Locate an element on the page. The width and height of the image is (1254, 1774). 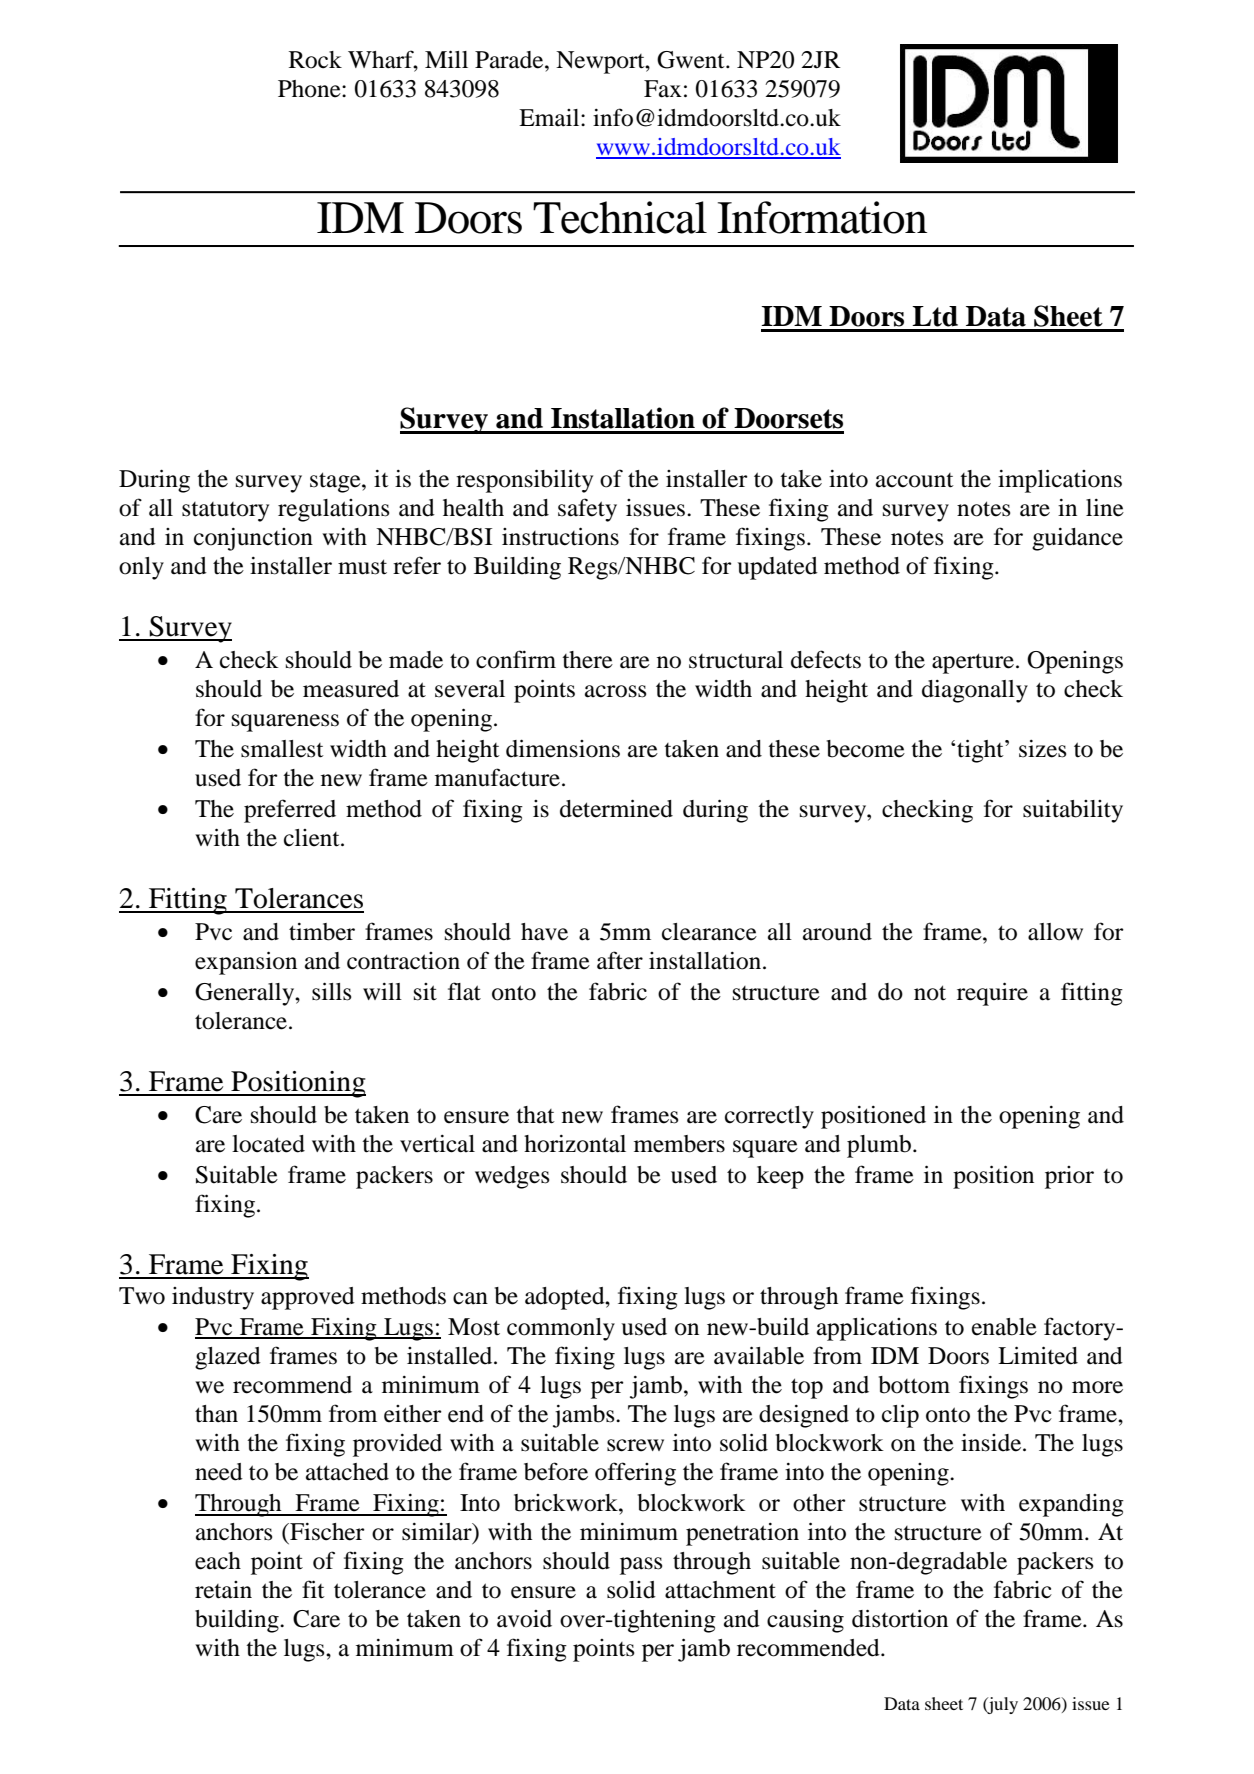
Fax is located at coordinates (663, 89).
